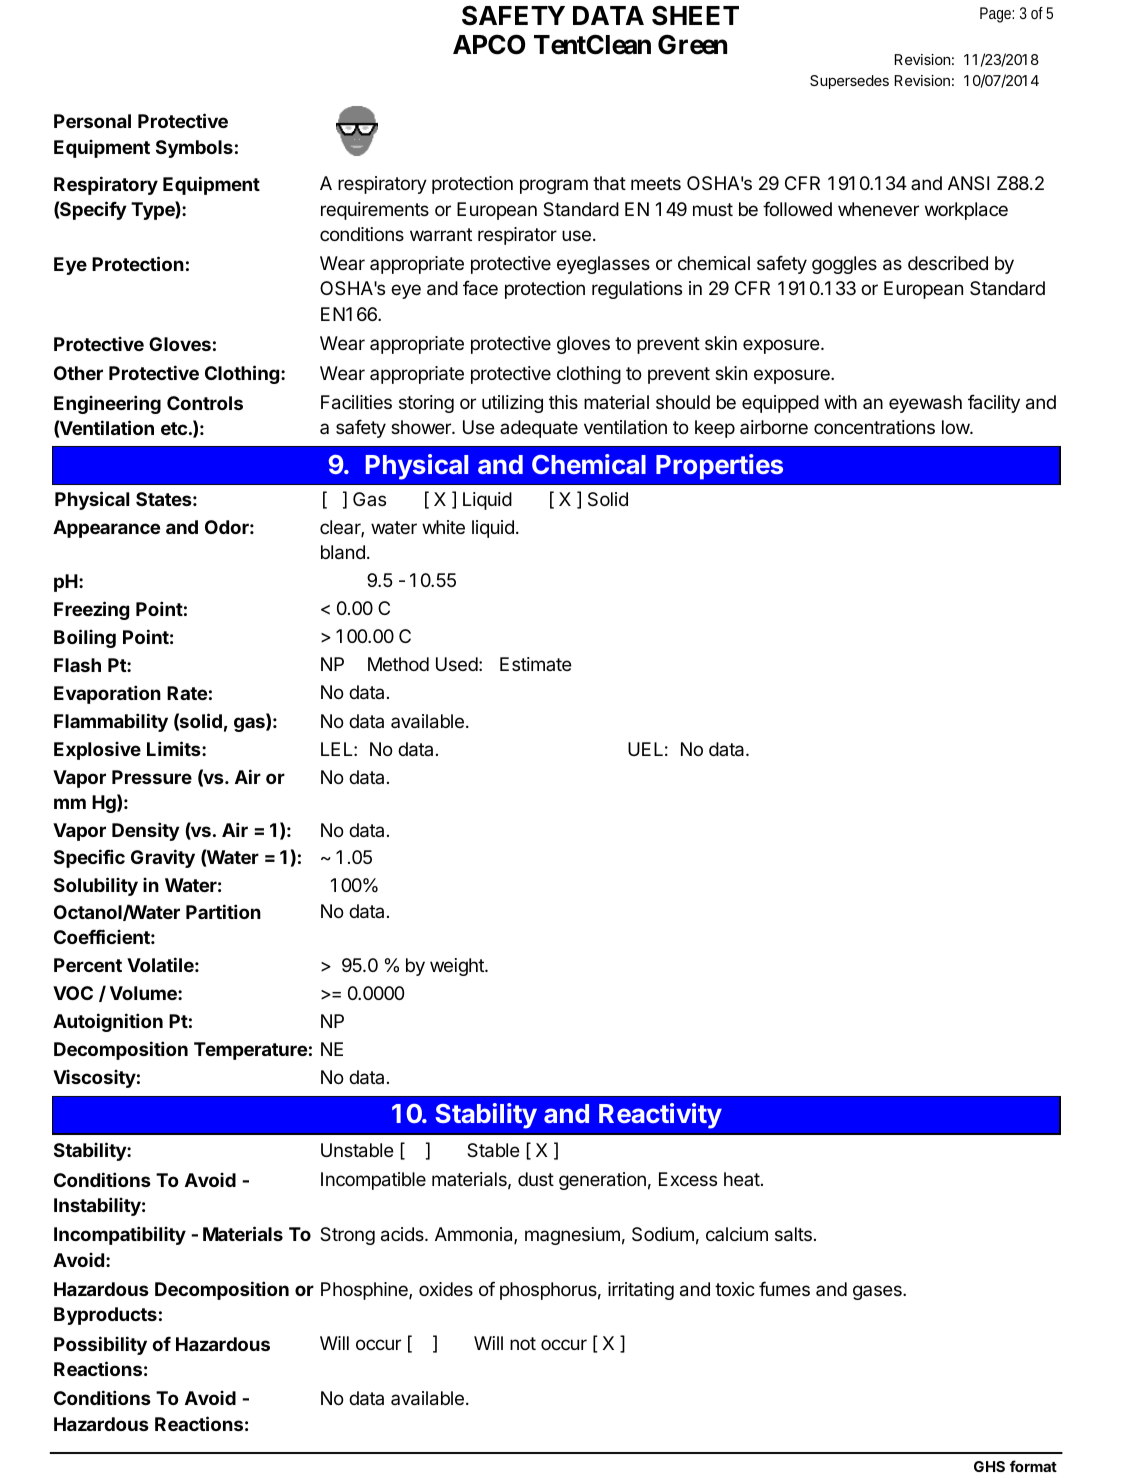 The height and width of the screenshot is (1481, 1145). Describe the element at coordinates (536, 1179) in the screenshot. I see `dust` at that location.
